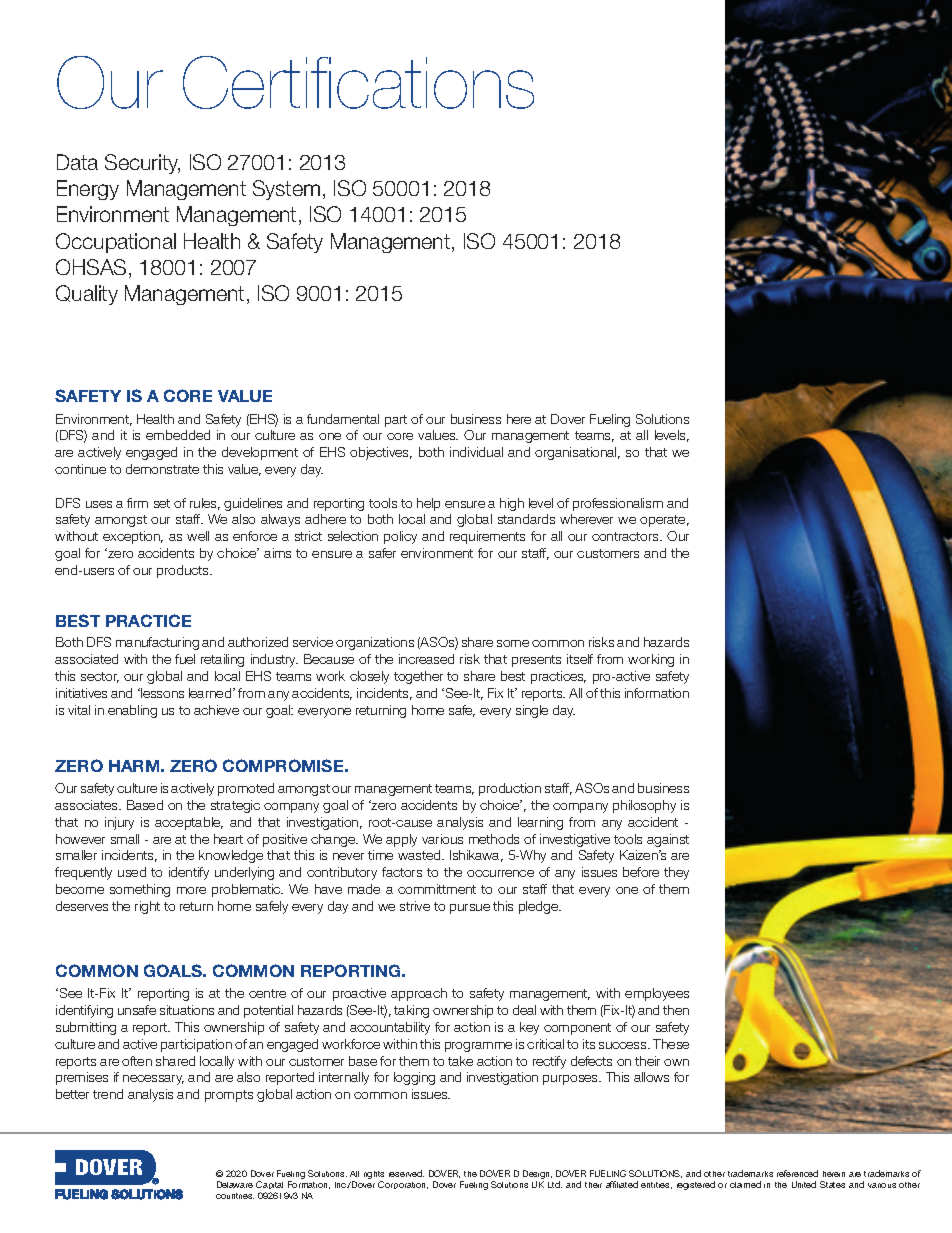 This image has width=952, height=1233. What do you see at coordinates (426, 659) in the image?
I see `increased` at bounding box center [426, 659].
